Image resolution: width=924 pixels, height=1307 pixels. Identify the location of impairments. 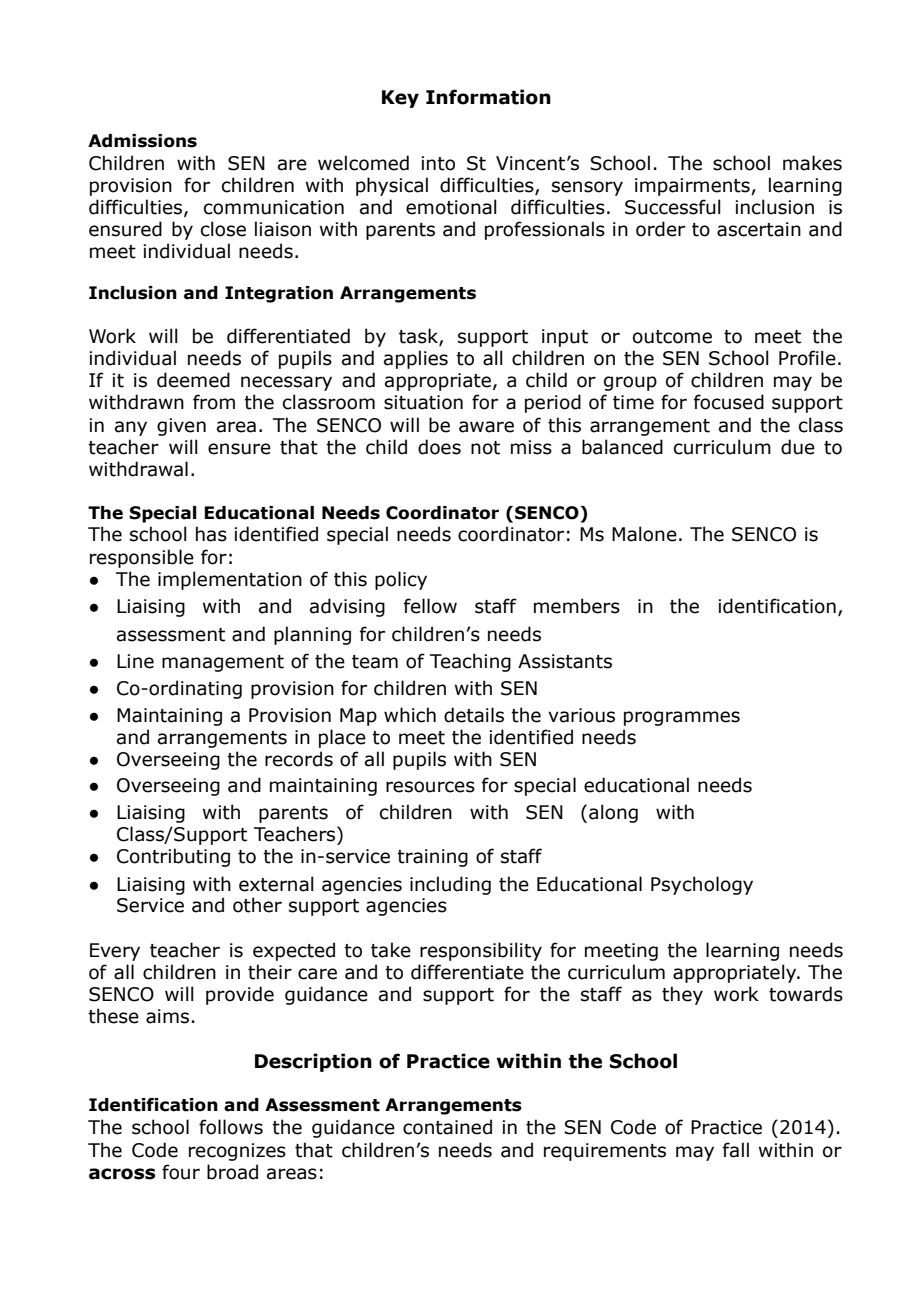
(693, 187).
